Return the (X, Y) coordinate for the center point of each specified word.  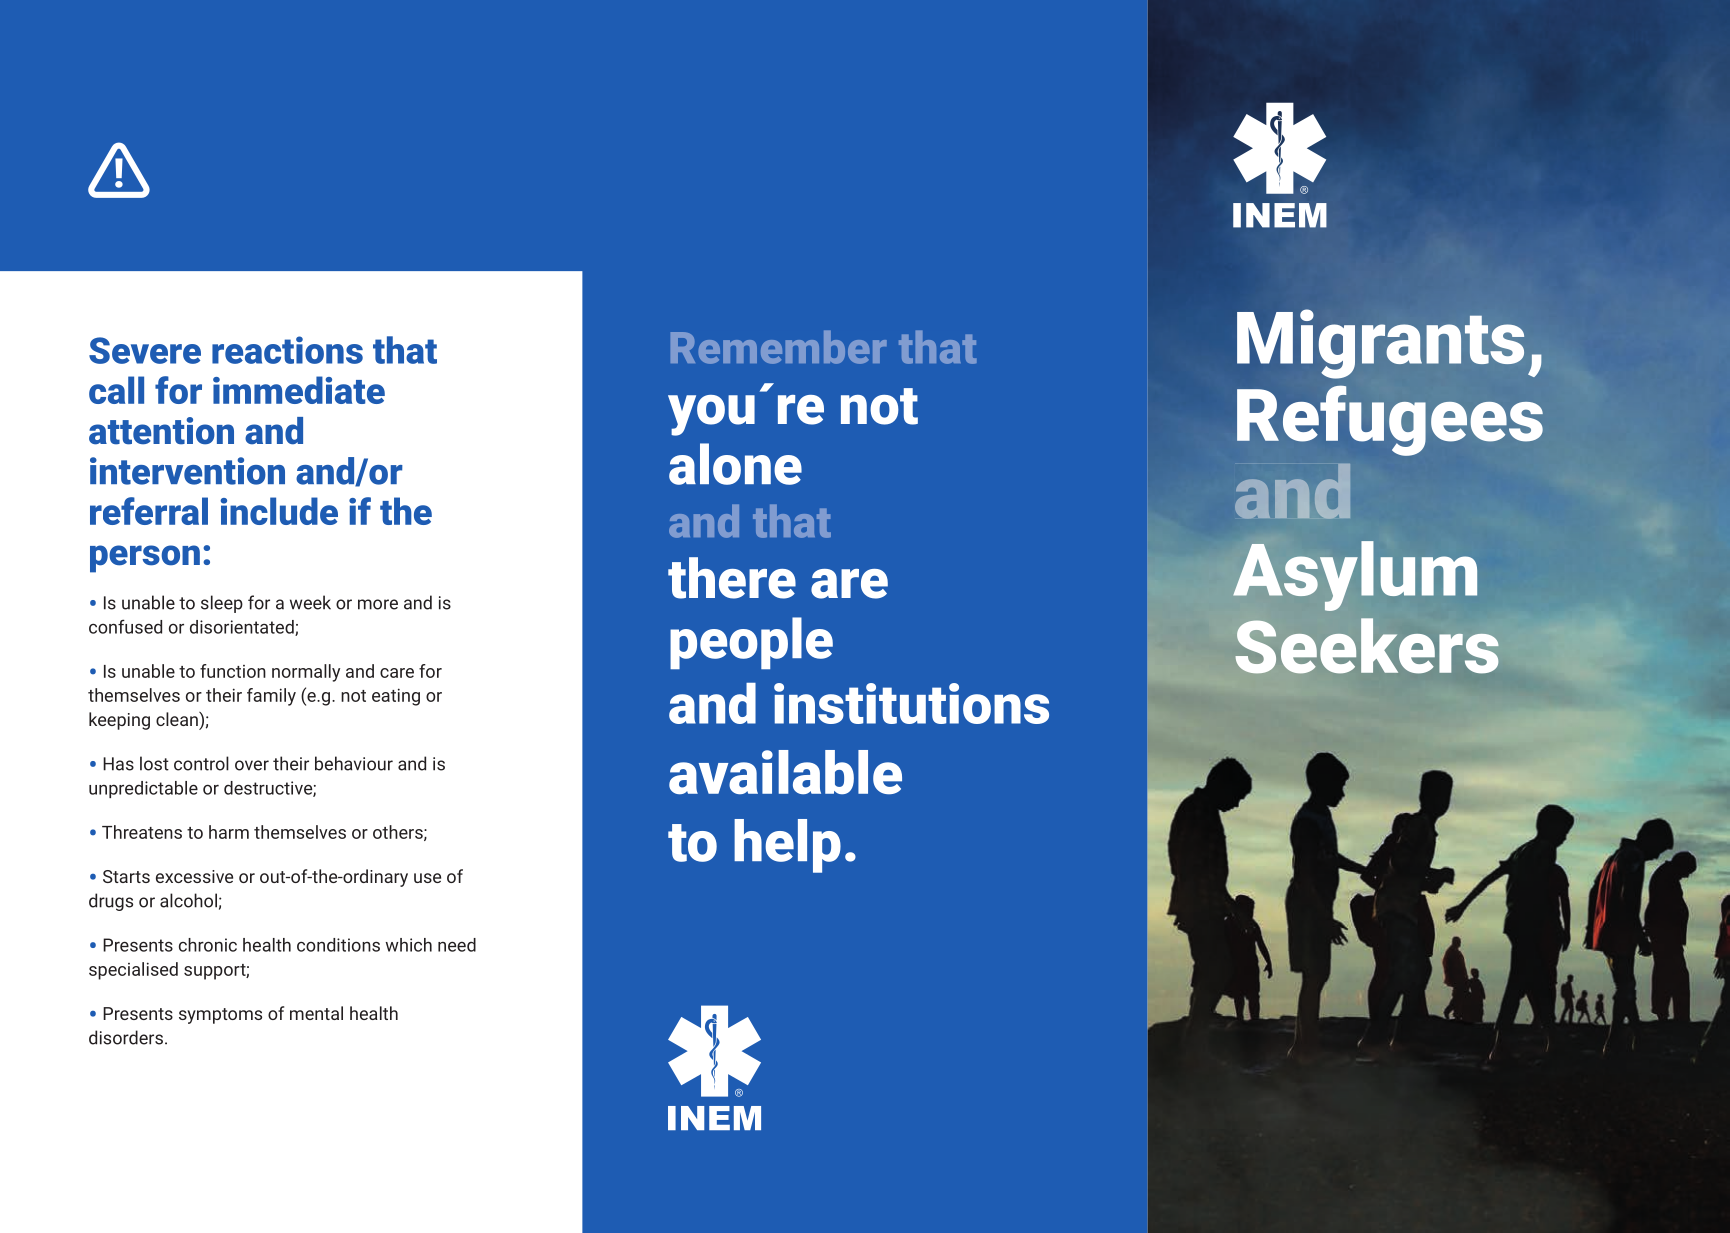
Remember (779, 347)
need (457, 945)
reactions (287, 350)
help (787, 846)
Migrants (1380, 344)
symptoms (220, 1016)
